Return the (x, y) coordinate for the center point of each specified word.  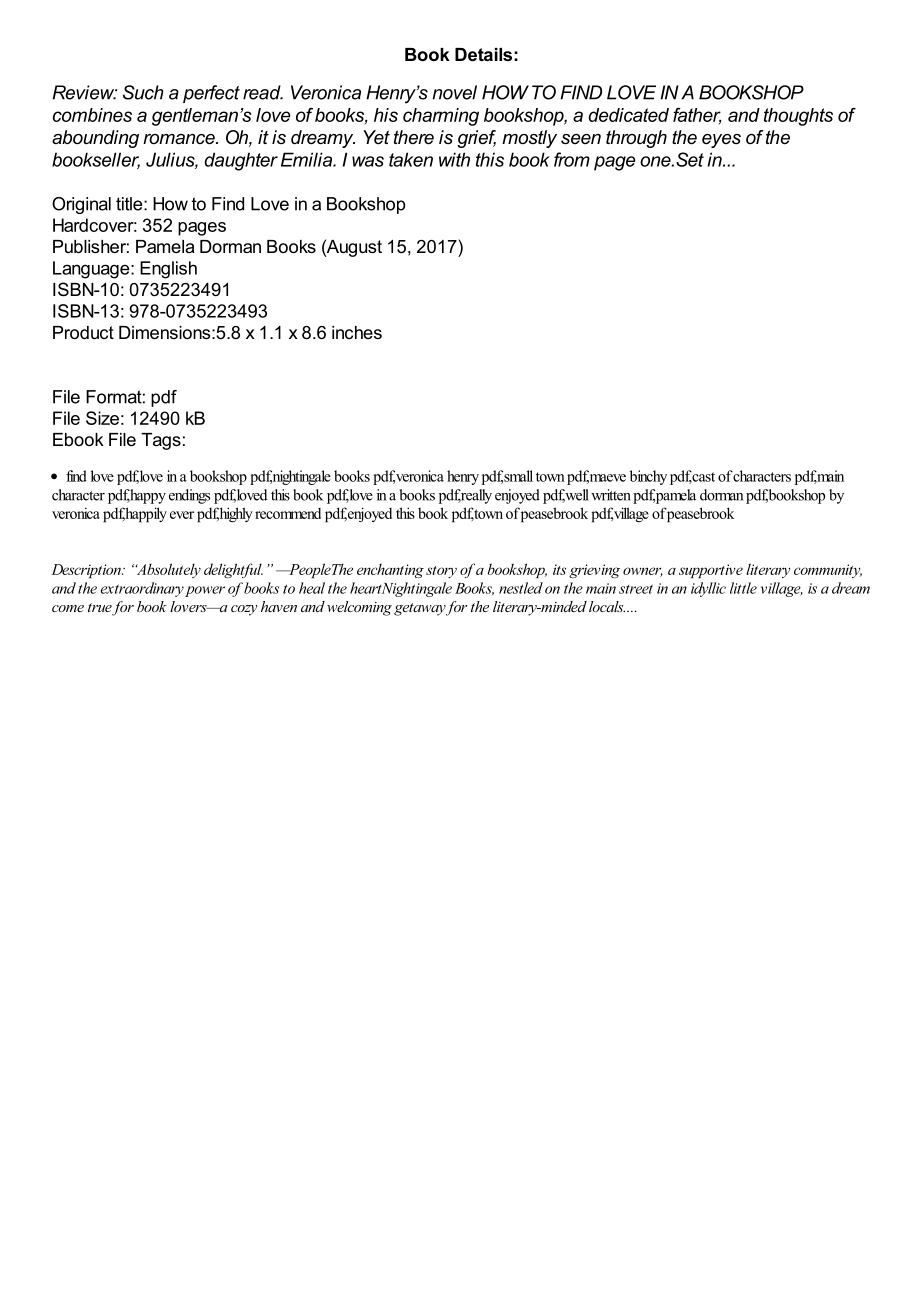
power (204, 591)
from (572, 159)
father (697, 115)
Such (143, 92)
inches (357, 332)
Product (83, 332)
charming (441, 117)
